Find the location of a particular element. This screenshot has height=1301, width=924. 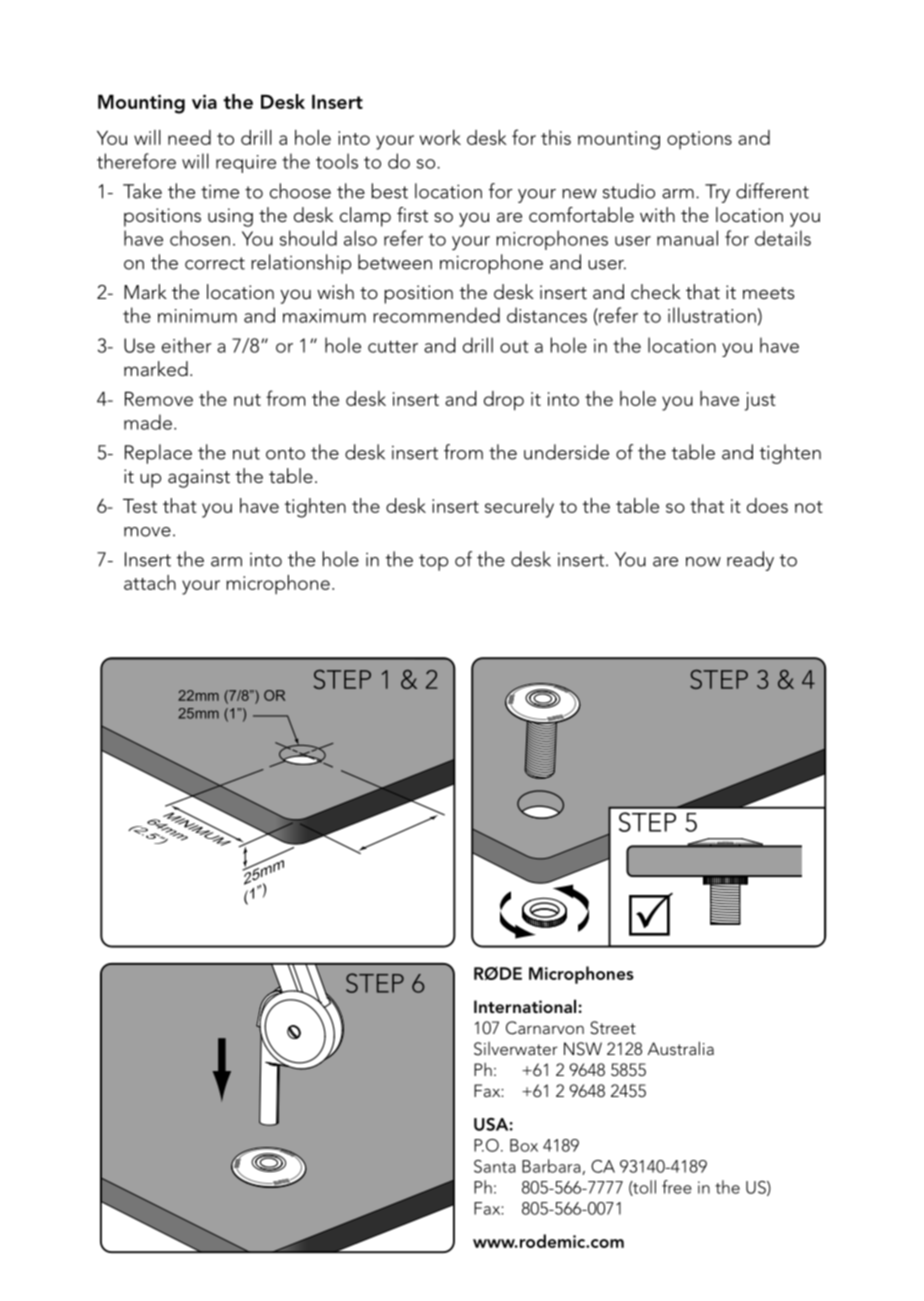

options is located at coordinates (699, 140).
